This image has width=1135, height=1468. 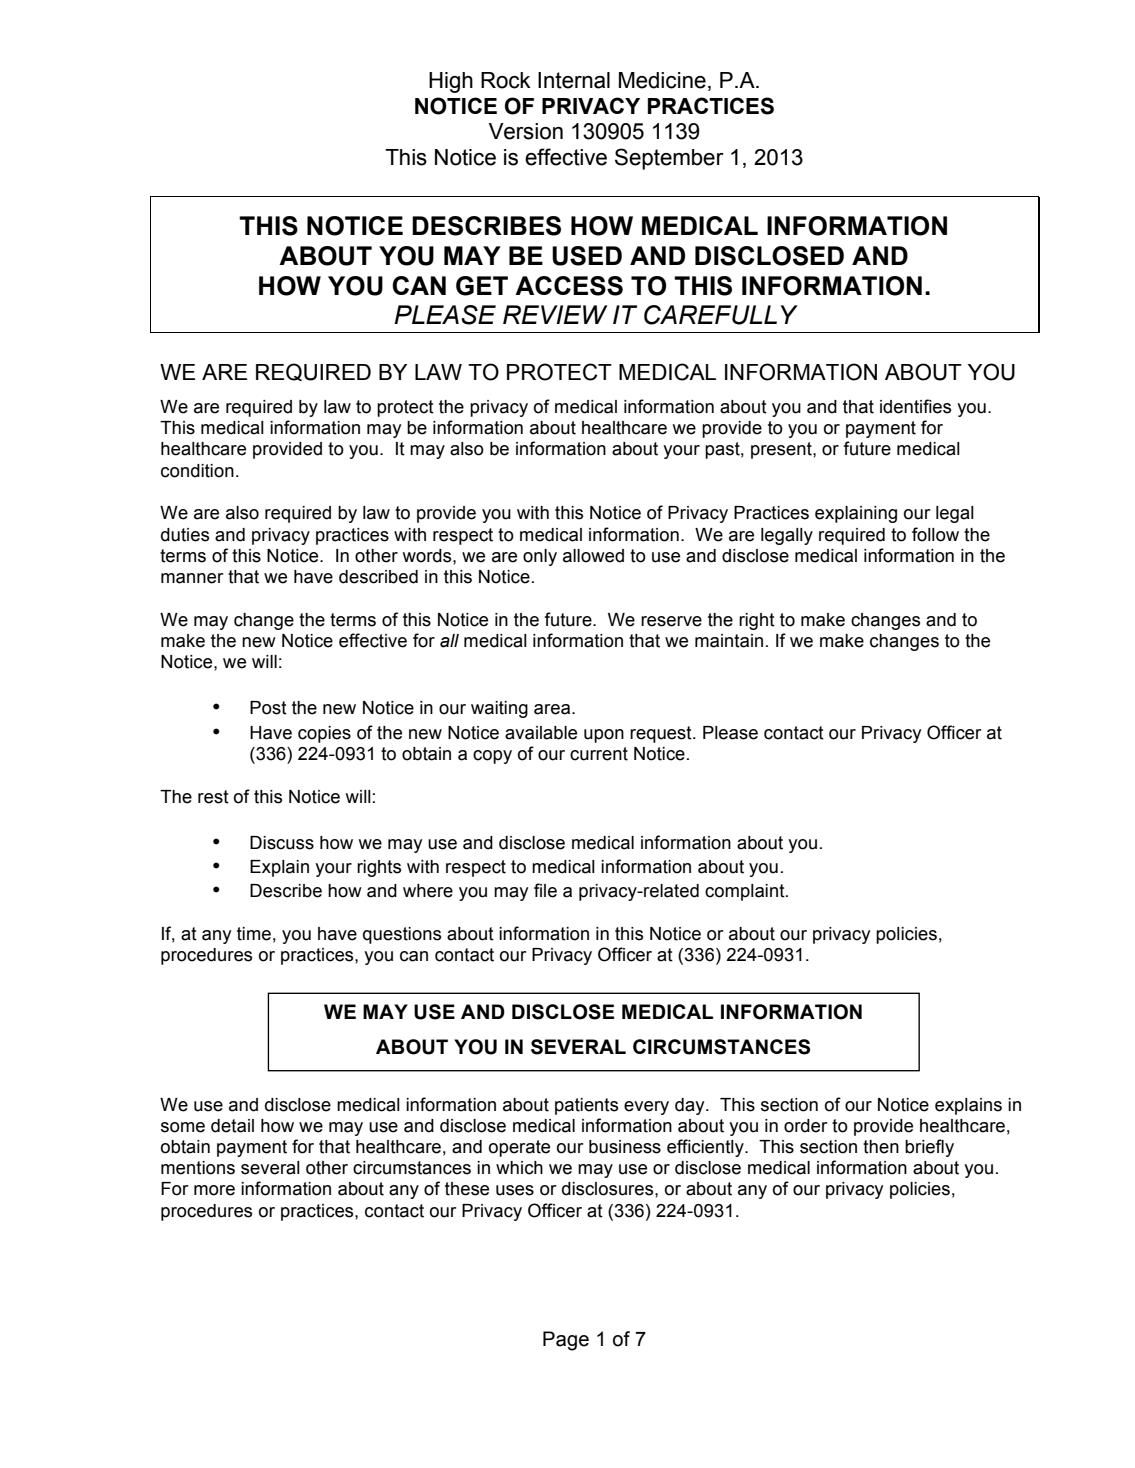 What do you see at coordinates (197, 471) in the image?
I see `condition` at bounding box center [197, 471].
